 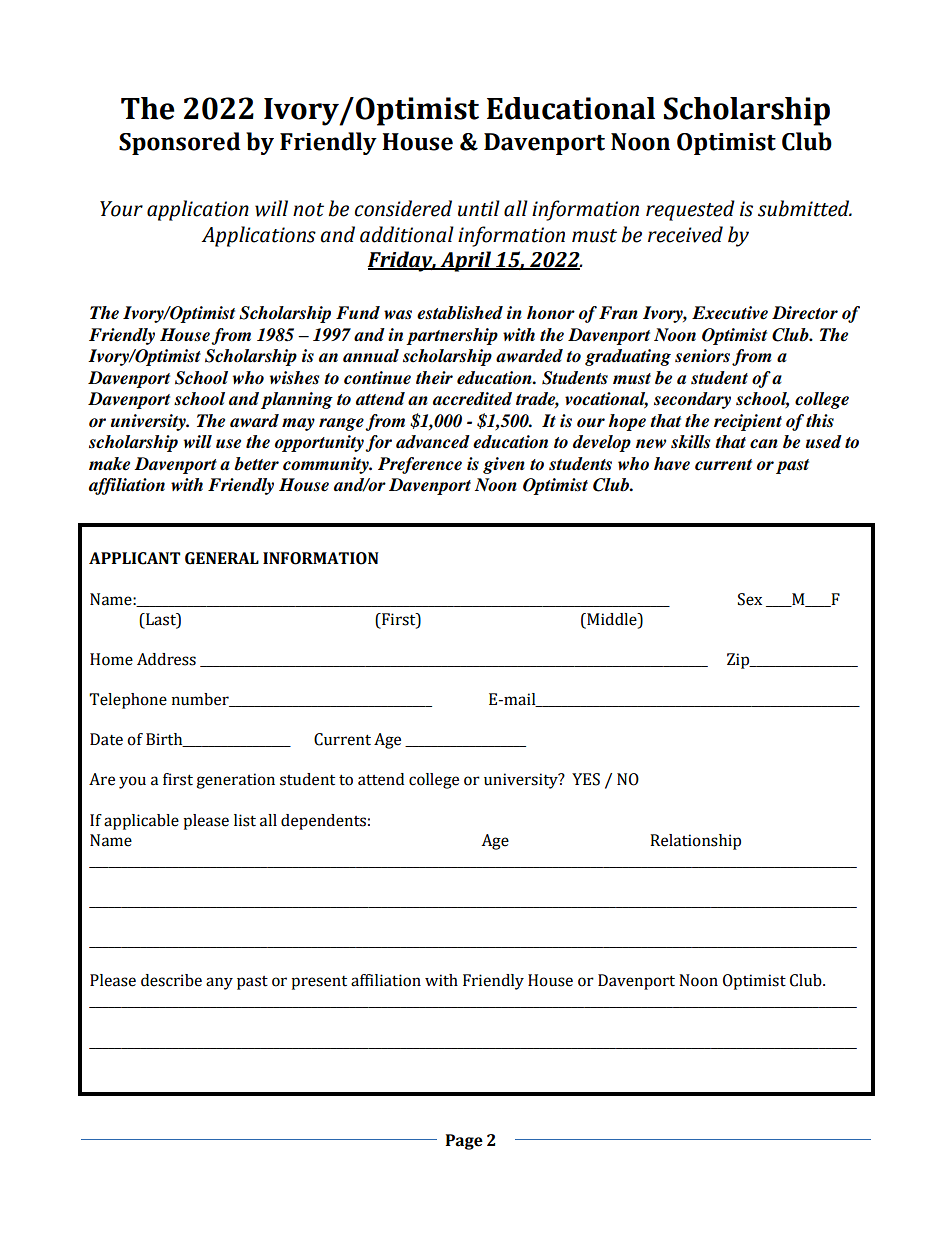 I want to click on Address, so click(x=166, y=659).
